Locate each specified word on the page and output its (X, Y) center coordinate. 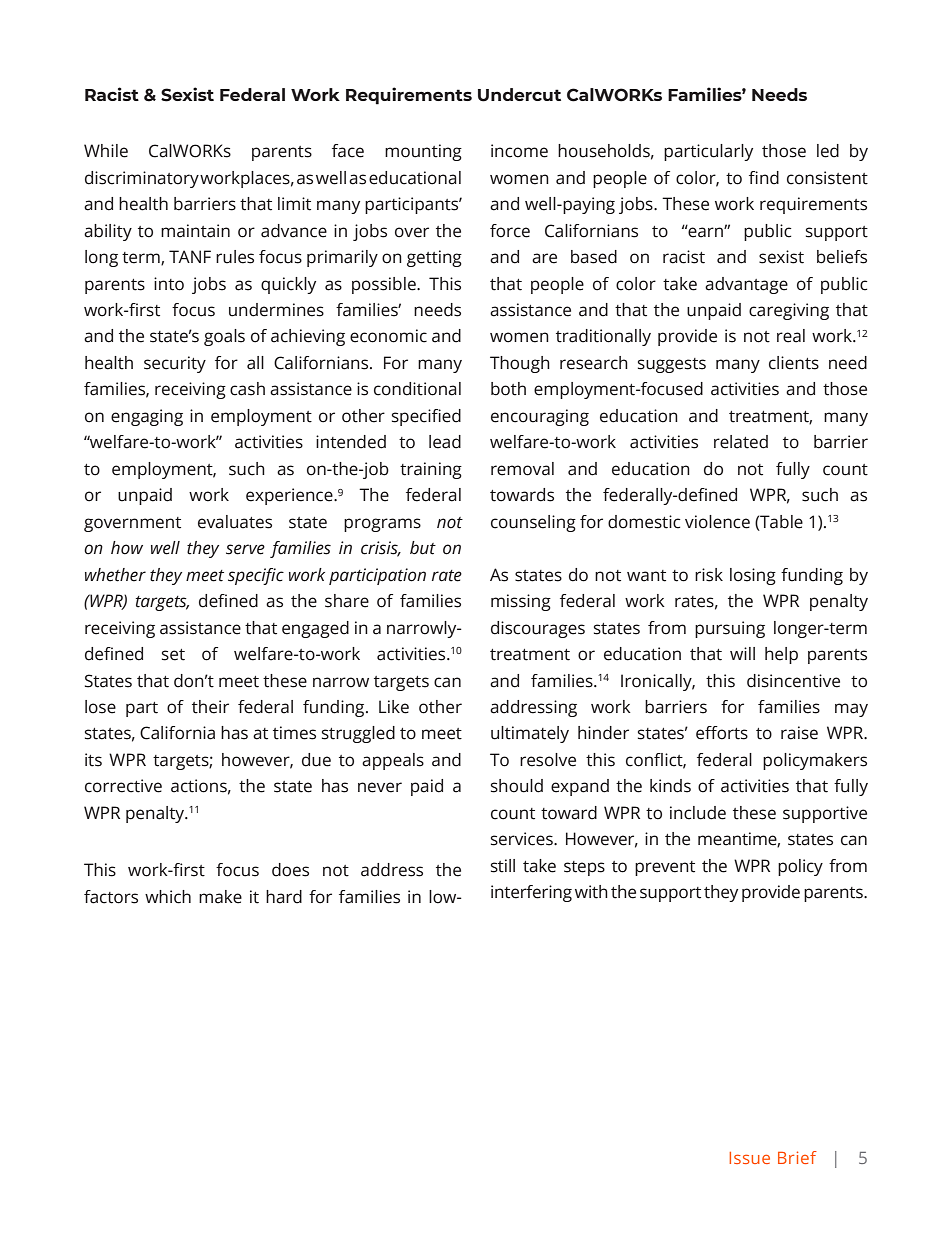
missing (521, 602)
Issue (749, 1158)
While (106, 151)
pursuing (730, 629)
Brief (797, 1157)
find (764, 178)
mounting (423, 152)
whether (115, 575)
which (168, 897)
